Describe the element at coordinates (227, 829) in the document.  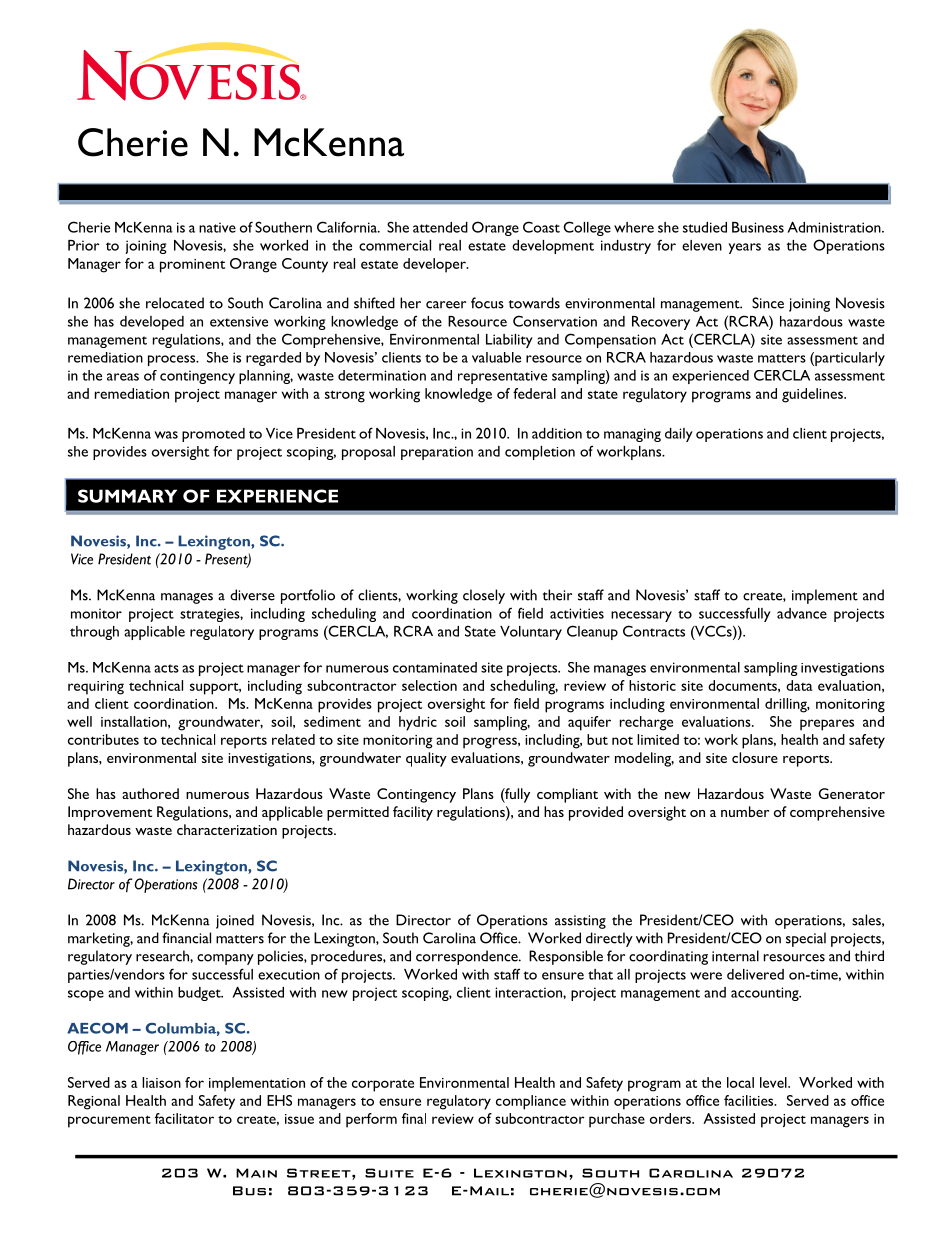
I see `characterization` at that location.
